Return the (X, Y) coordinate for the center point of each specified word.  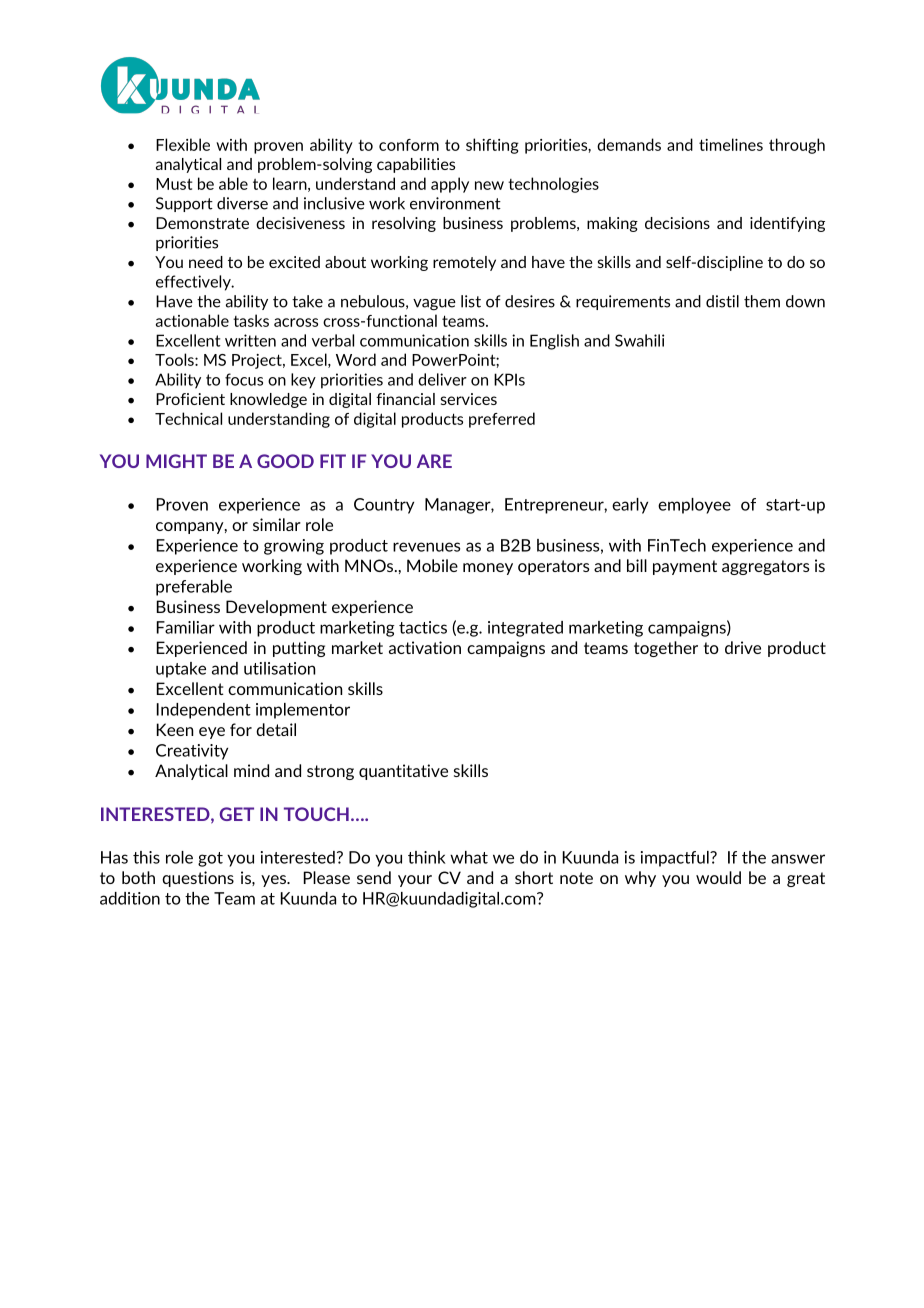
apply (450, 185)
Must (174, 184)
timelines (731, 144)
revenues (426, 547)
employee (694, 506)
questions (198, 879)
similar (277, 524)
